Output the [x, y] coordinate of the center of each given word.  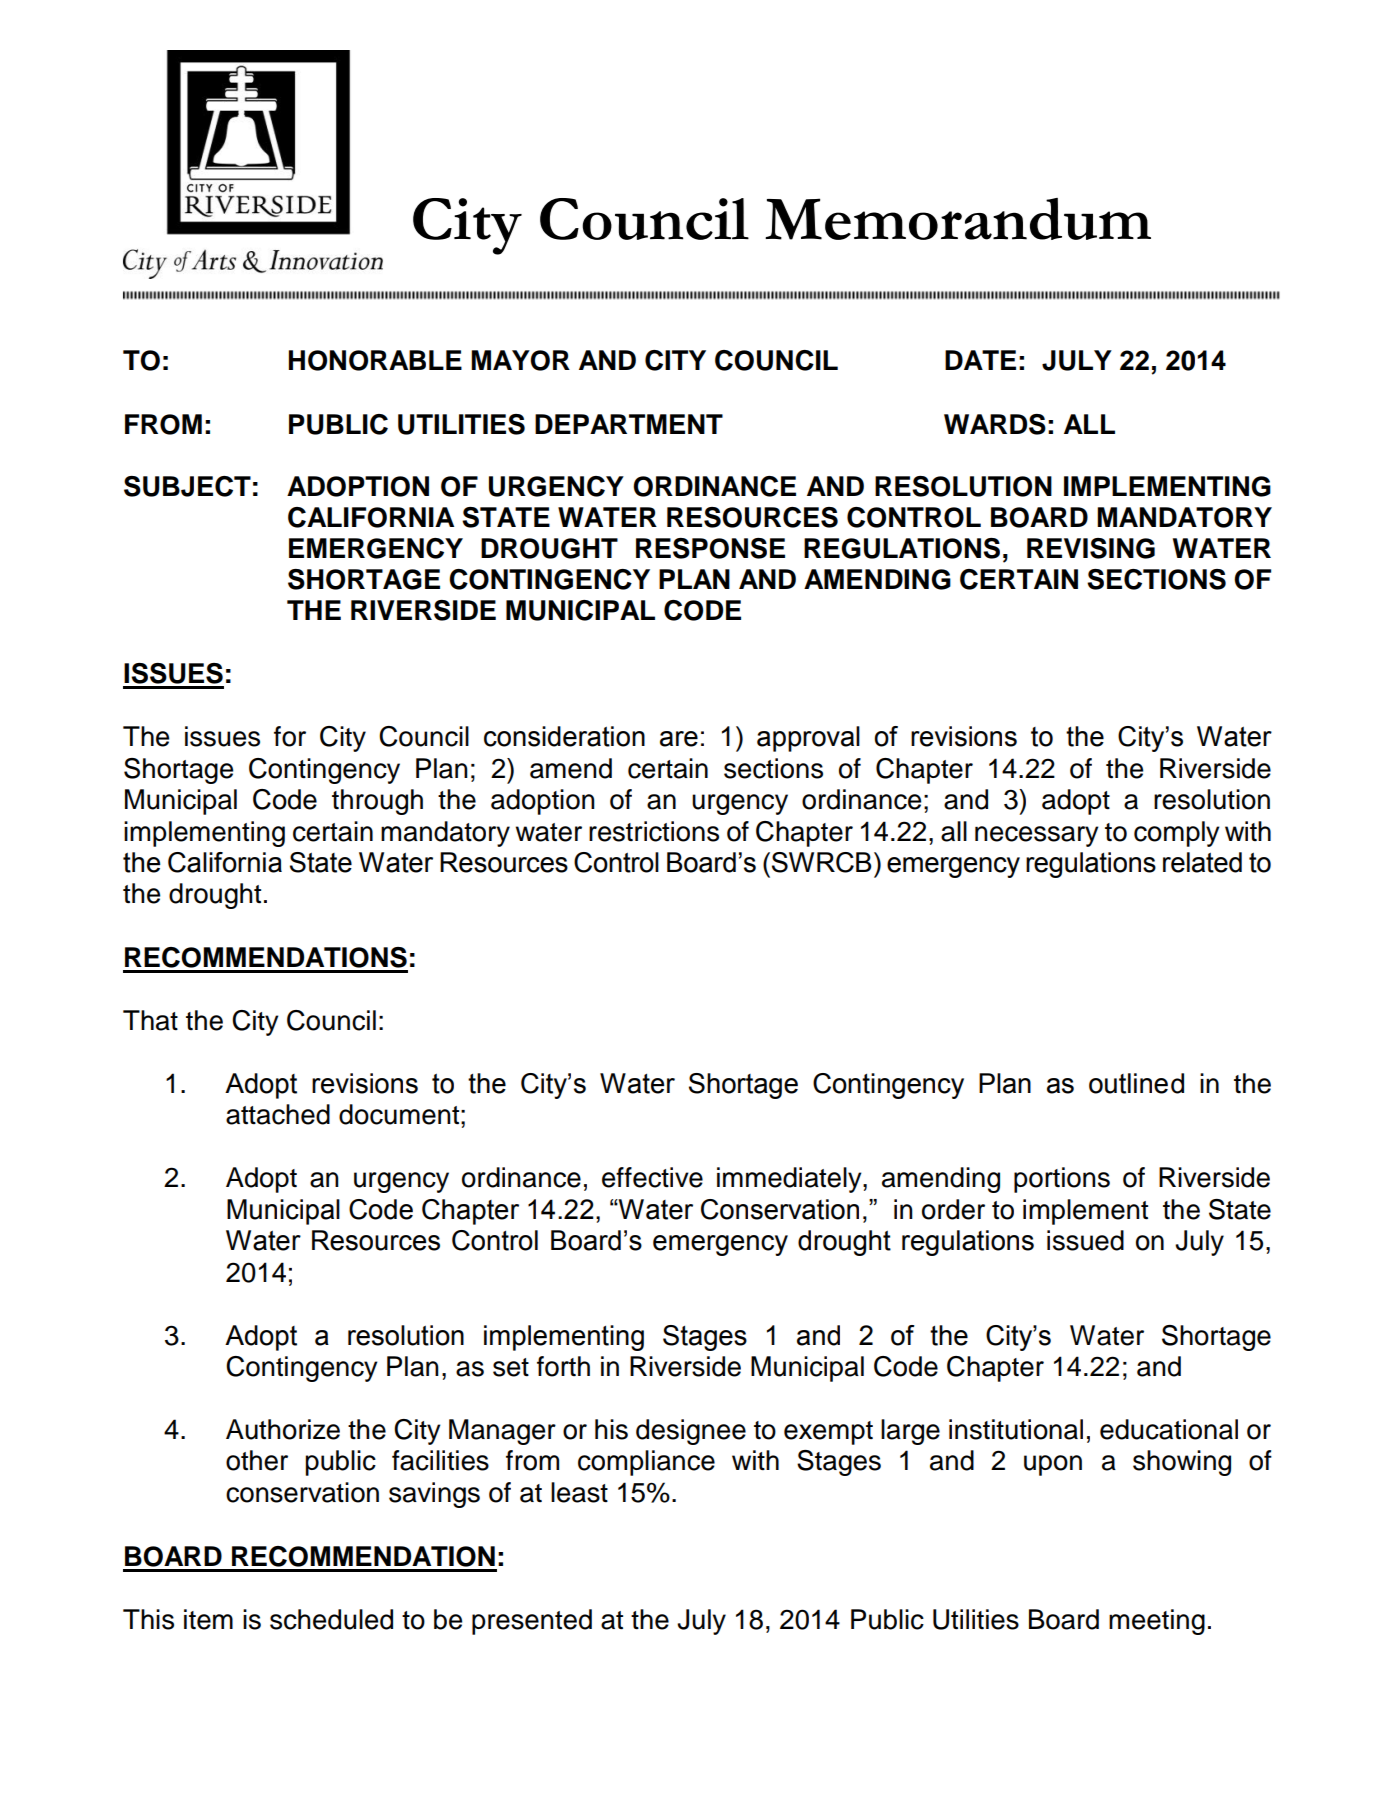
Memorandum [958, 219]
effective [652, 1177]
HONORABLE [375, 360]
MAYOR [520, 360]
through [377, 802]
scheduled [331, 1619]
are [679, 739]
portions [1062, 1180]
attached [278, 1114]
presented [532, 1622]
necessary [1037, 836]
